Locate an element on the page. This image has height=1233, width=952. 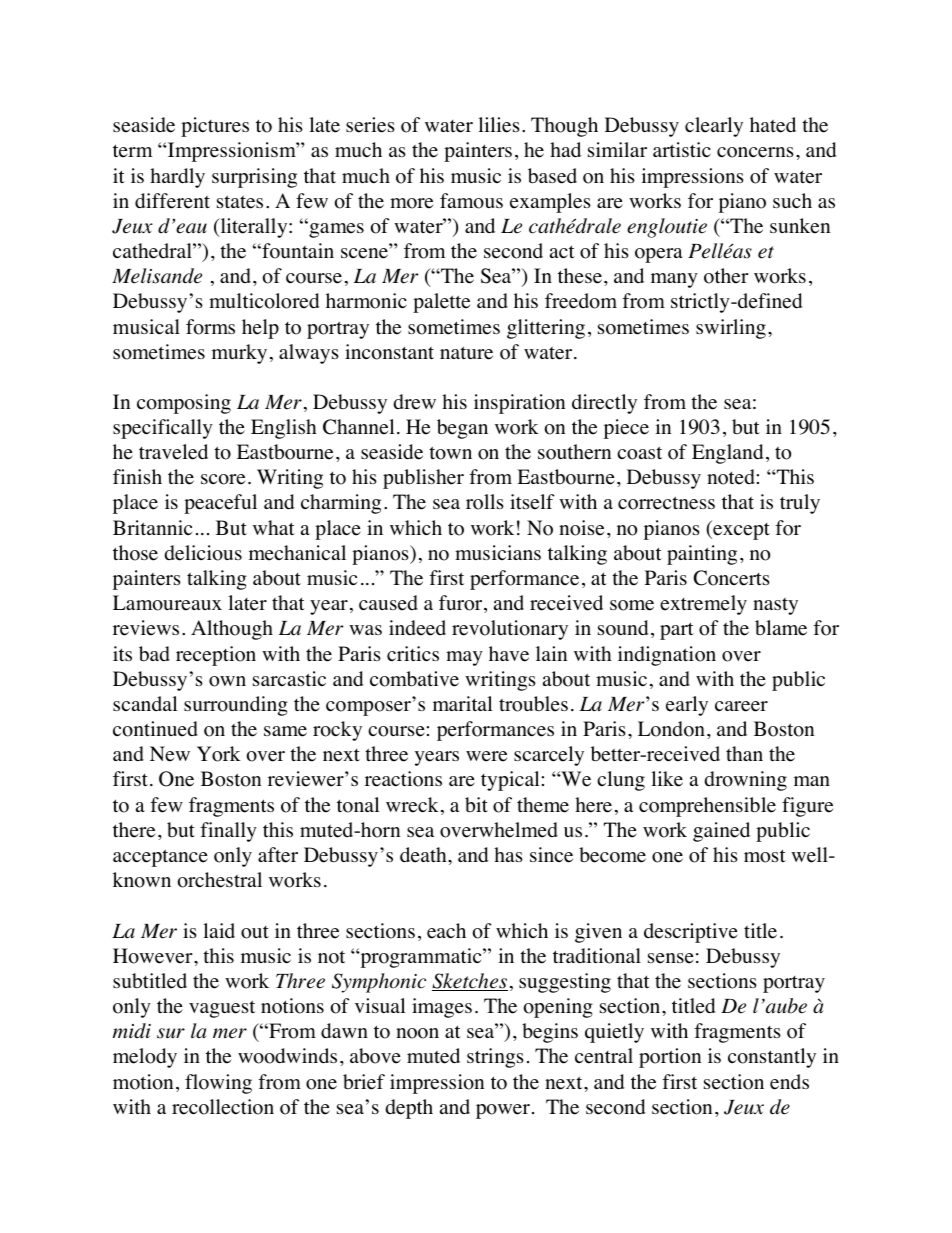
town is located at coordinates (450, 453).
